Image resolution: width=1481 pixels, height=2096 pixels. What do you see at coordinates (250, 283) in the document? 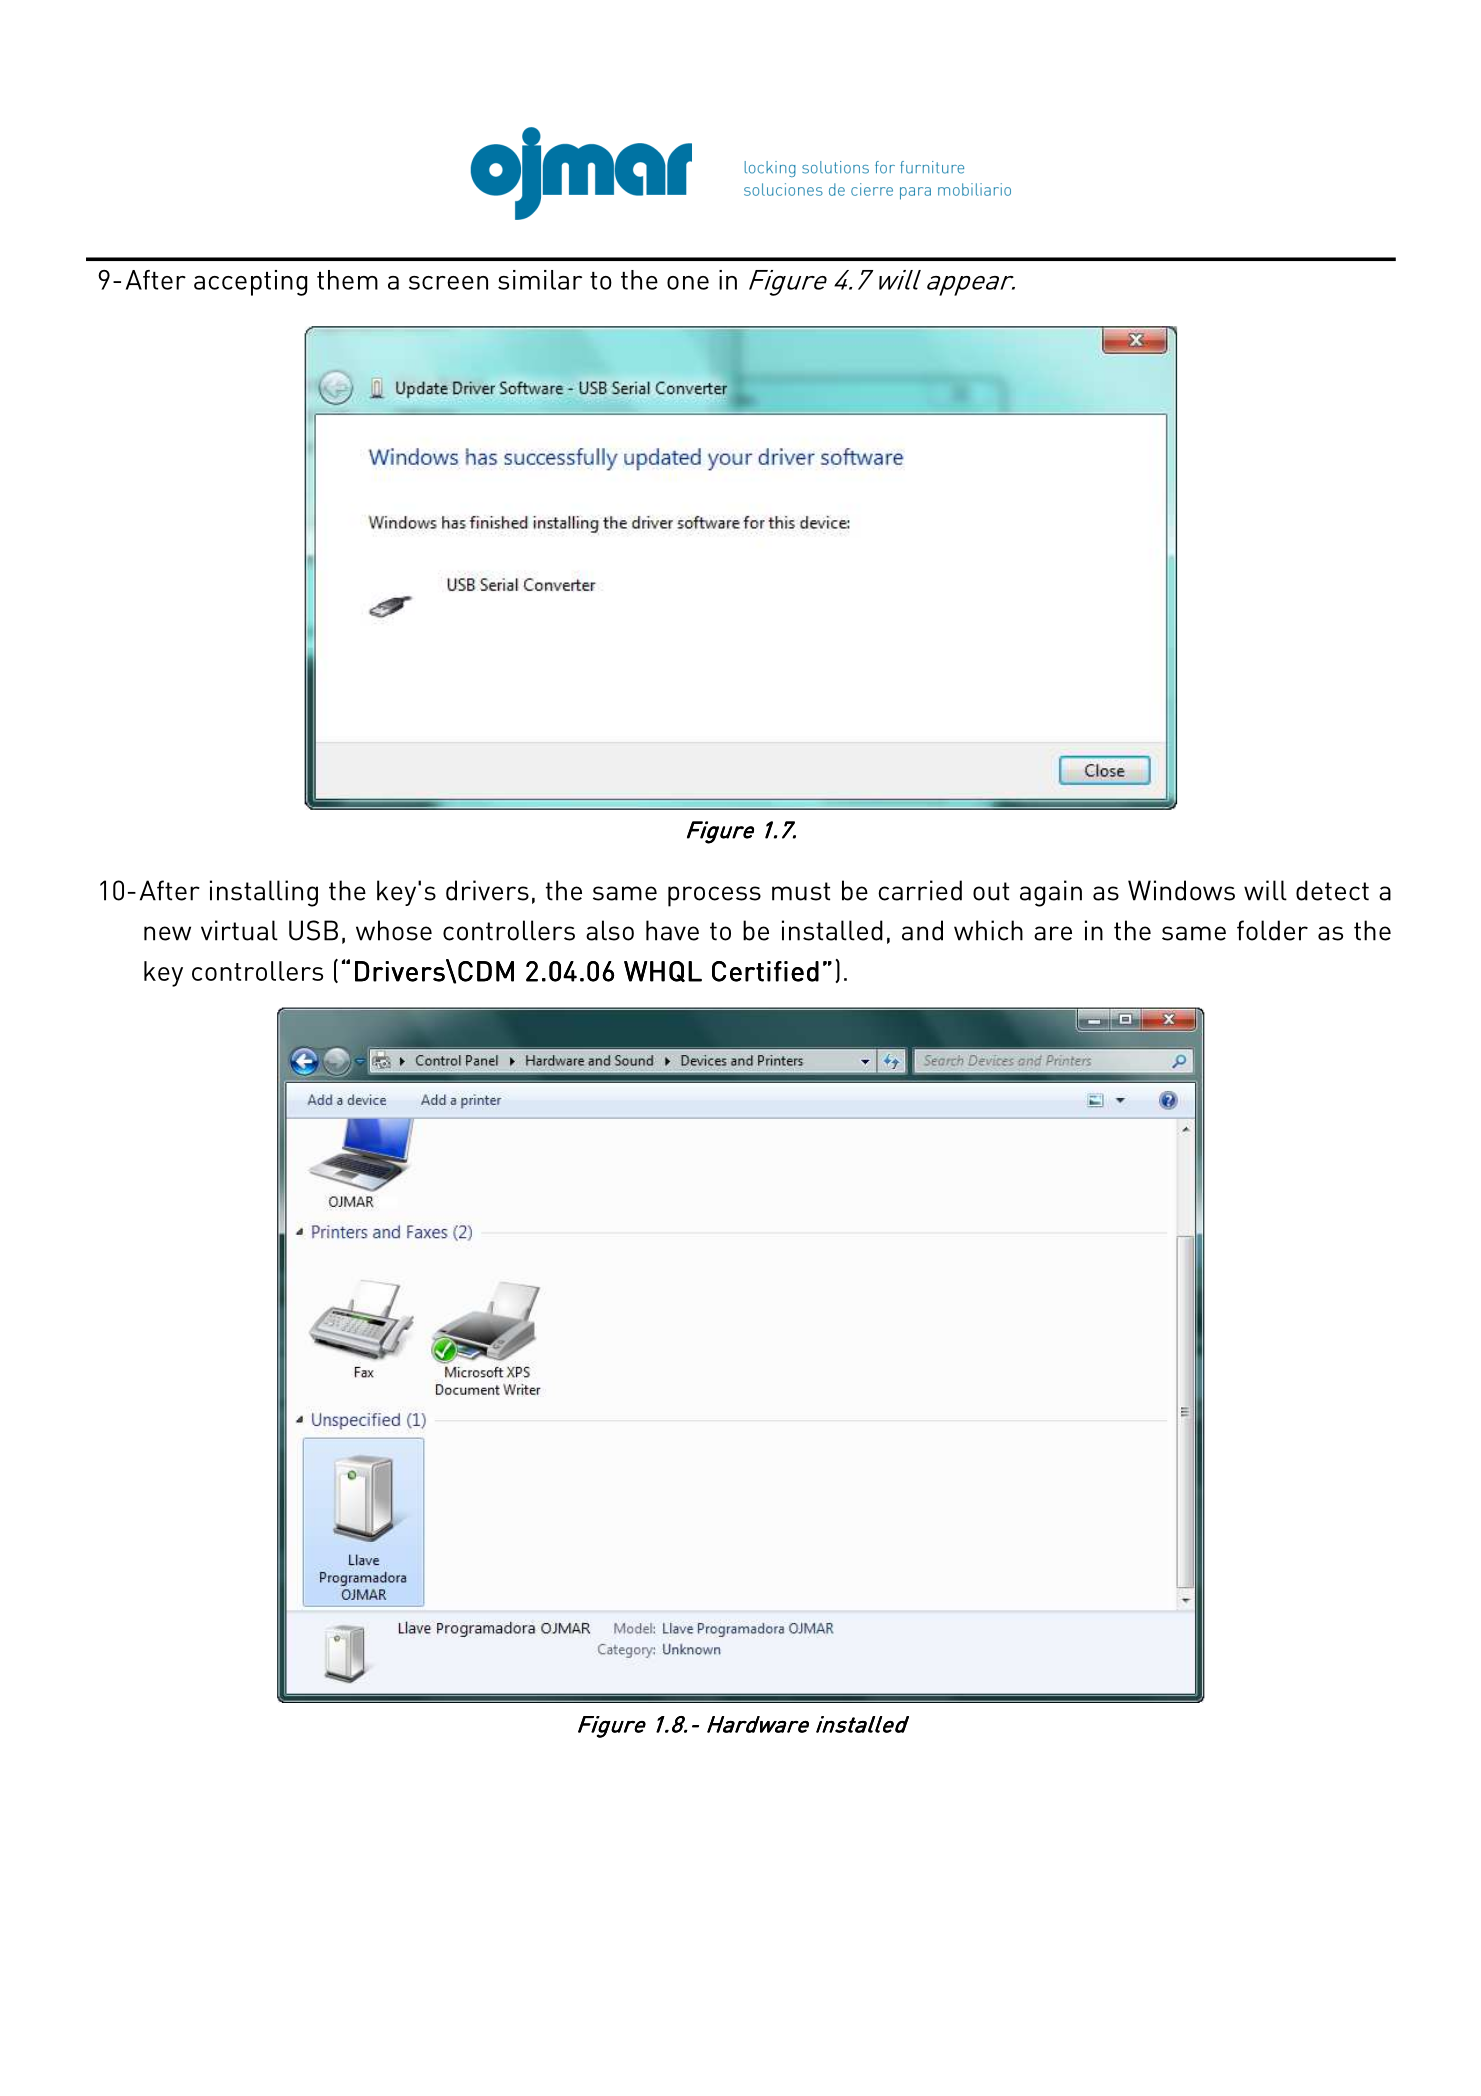
I see `accepting` at bounding box center [250, 283].
